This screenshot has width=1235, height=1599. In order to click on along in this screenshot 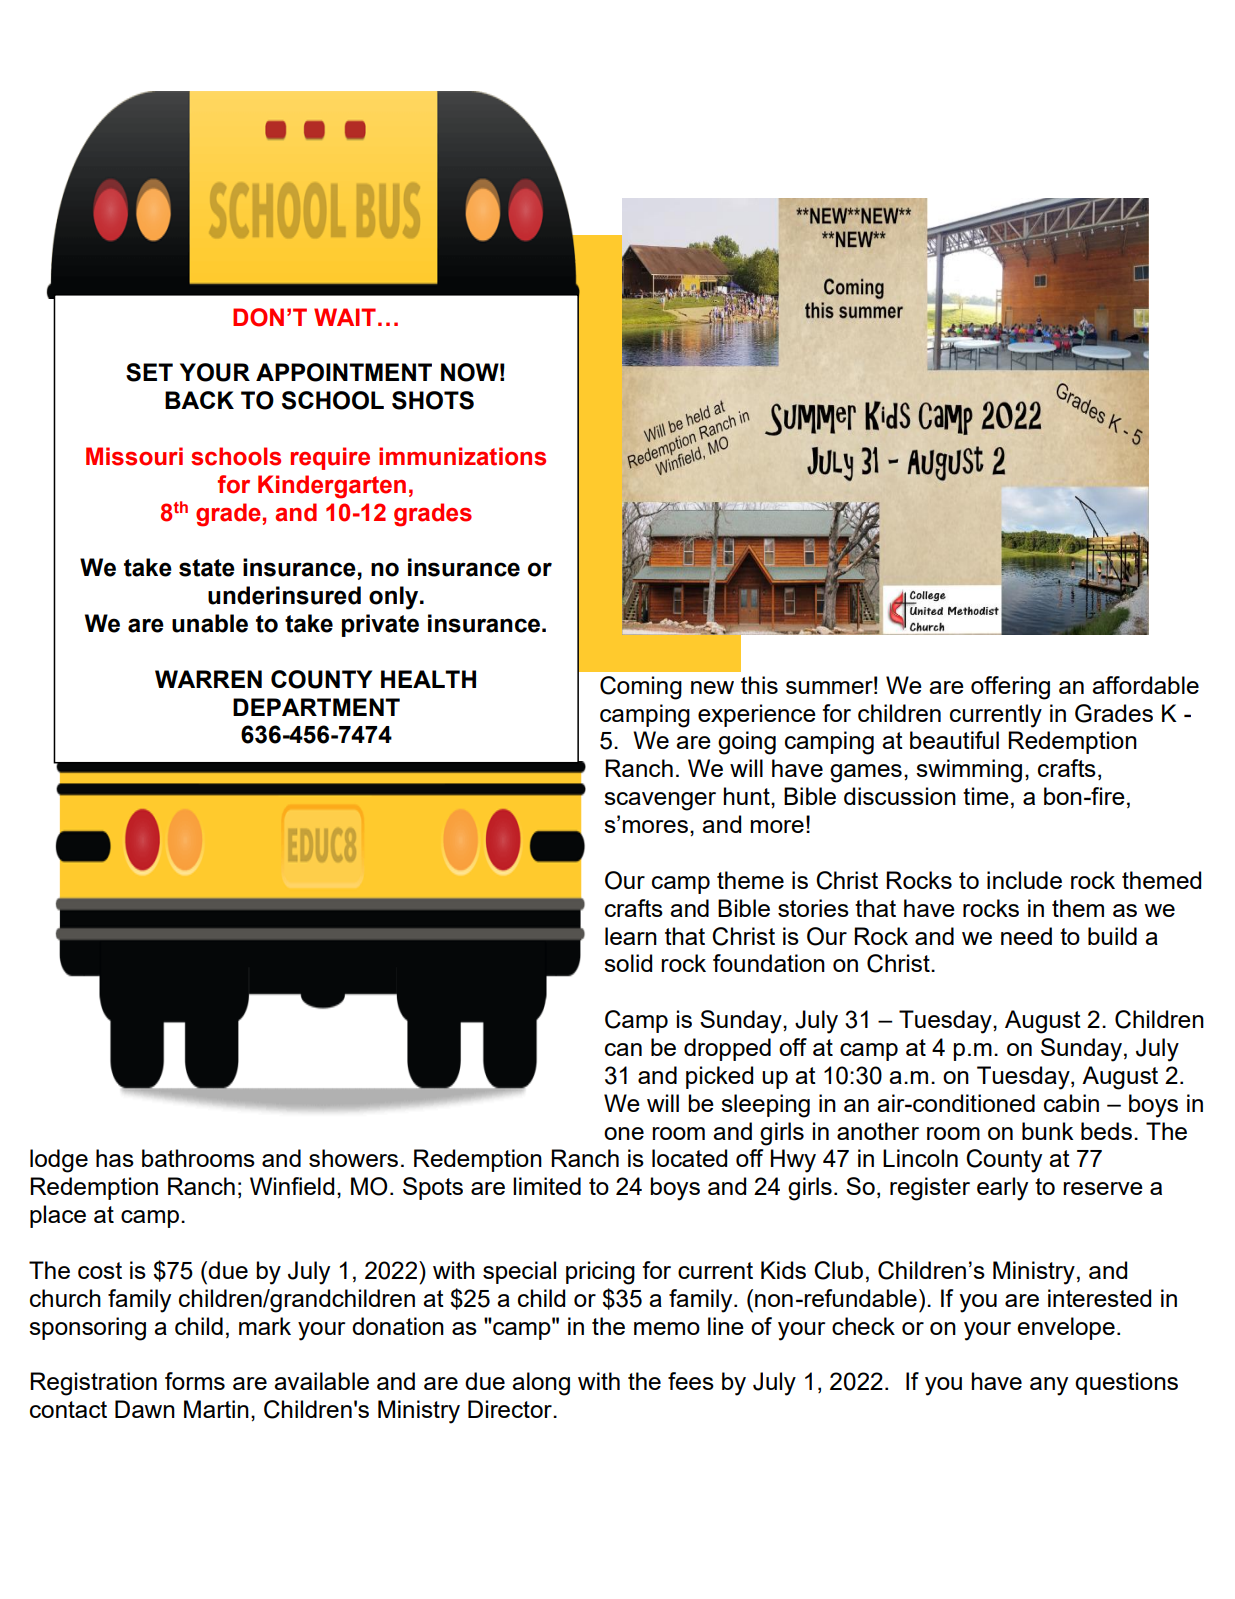, I will do `click(541, 1384)`.
